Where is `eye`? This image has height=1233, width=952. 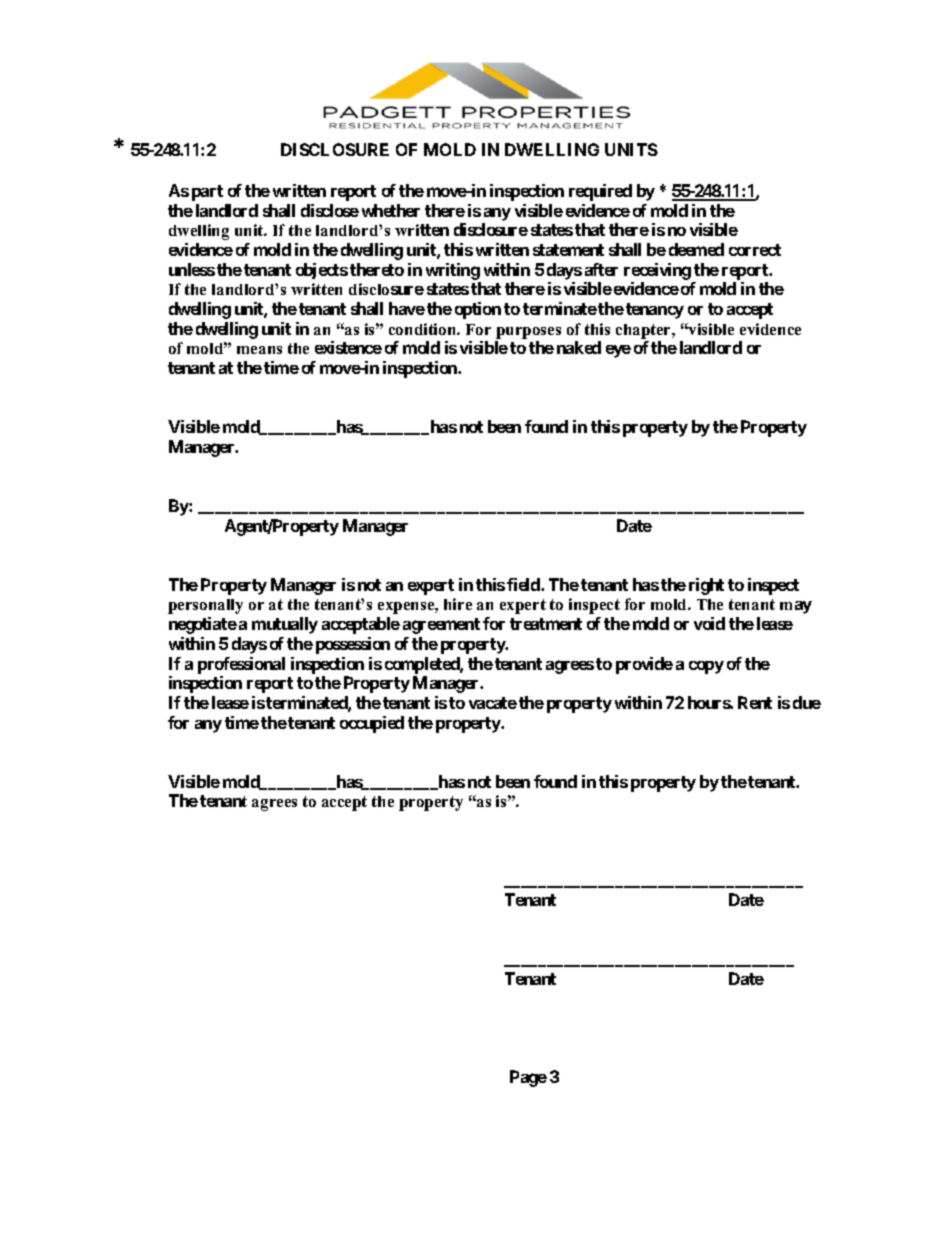
eye is located at coordinates (618, 351).
